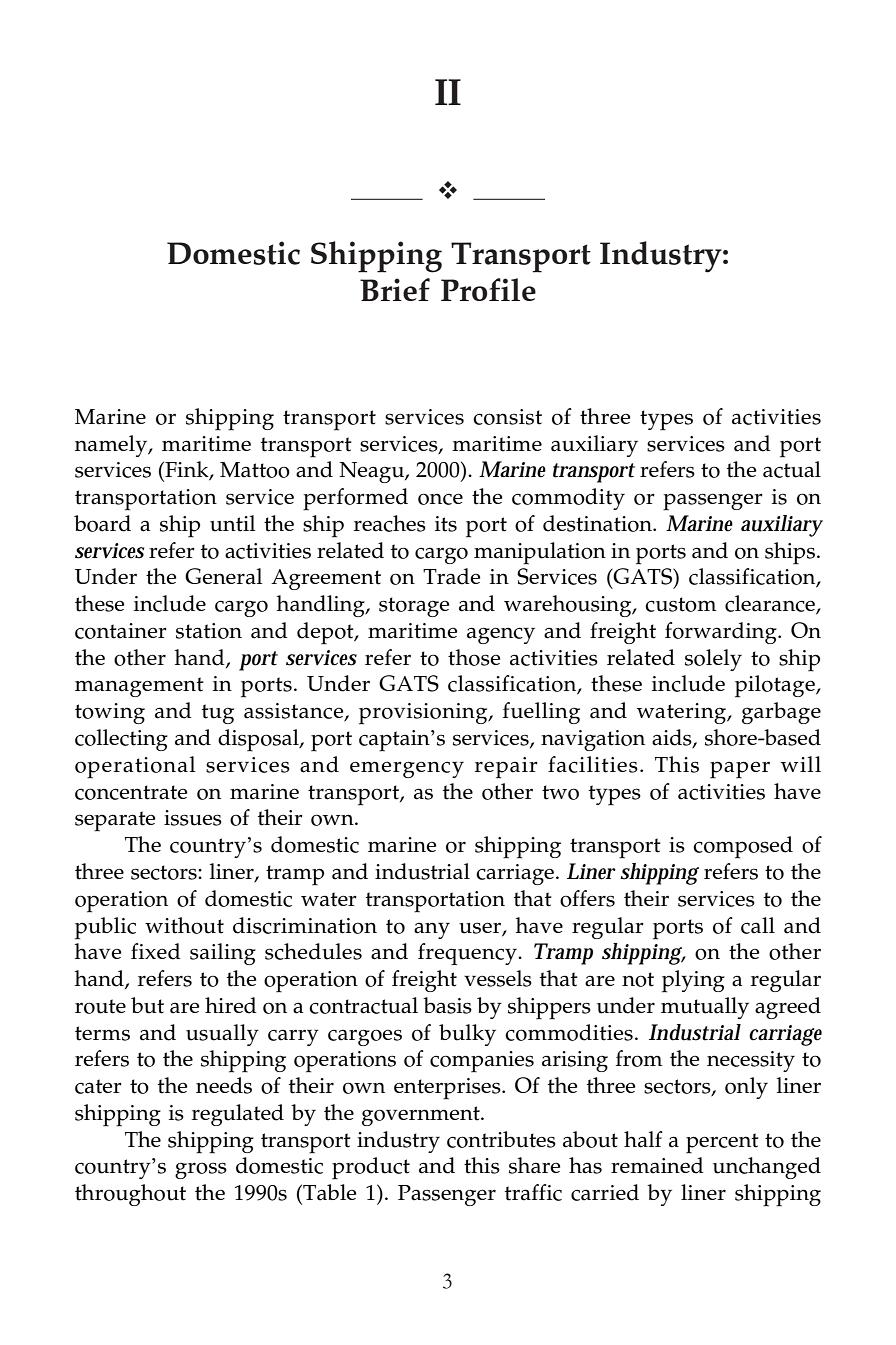 The image size is (896, 1345). Describe the element at coordinates (488, 289) in the image. I see `Profile` at that location.
